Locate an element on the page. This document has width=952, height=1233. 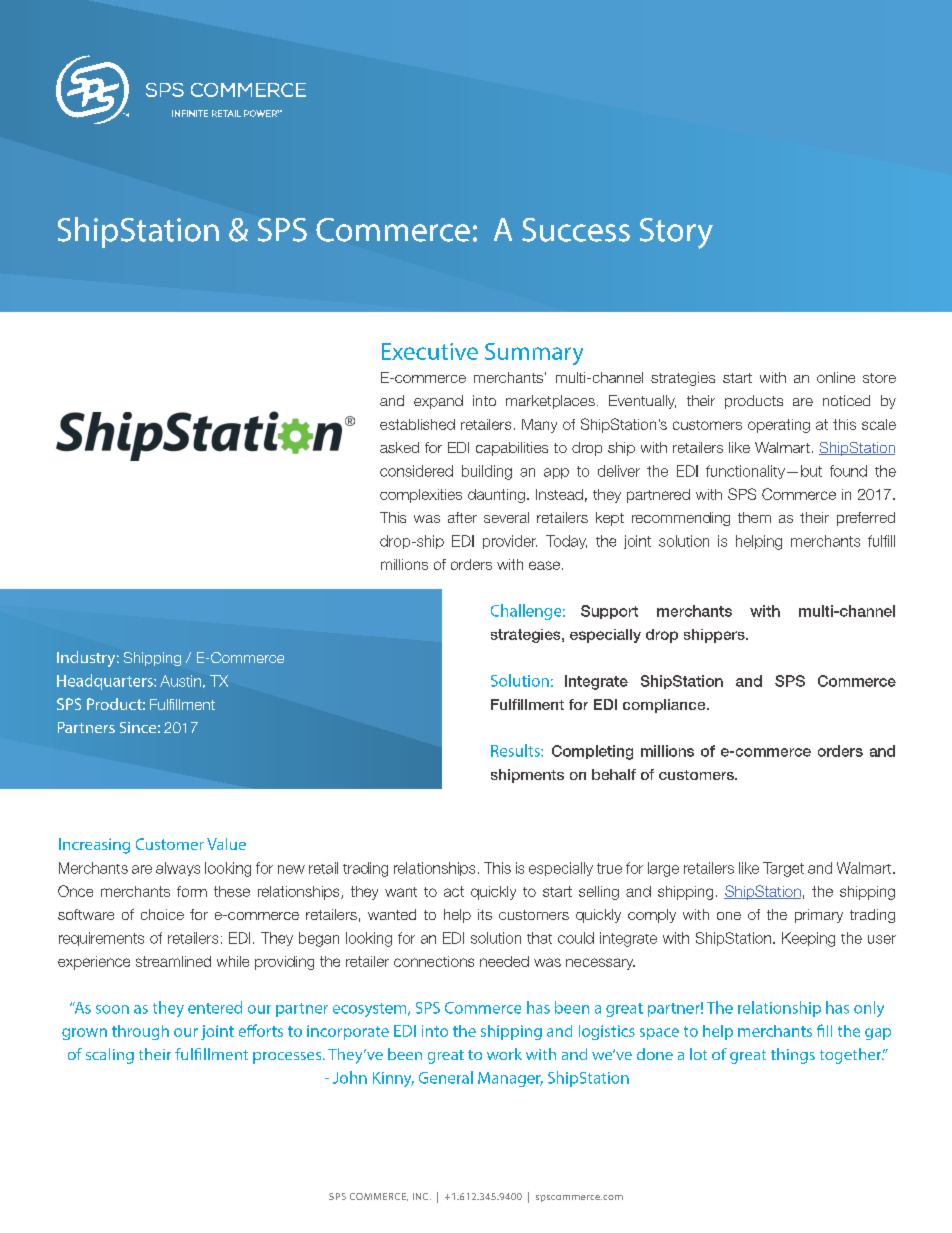
through is located at coordinates (140, 1032).
